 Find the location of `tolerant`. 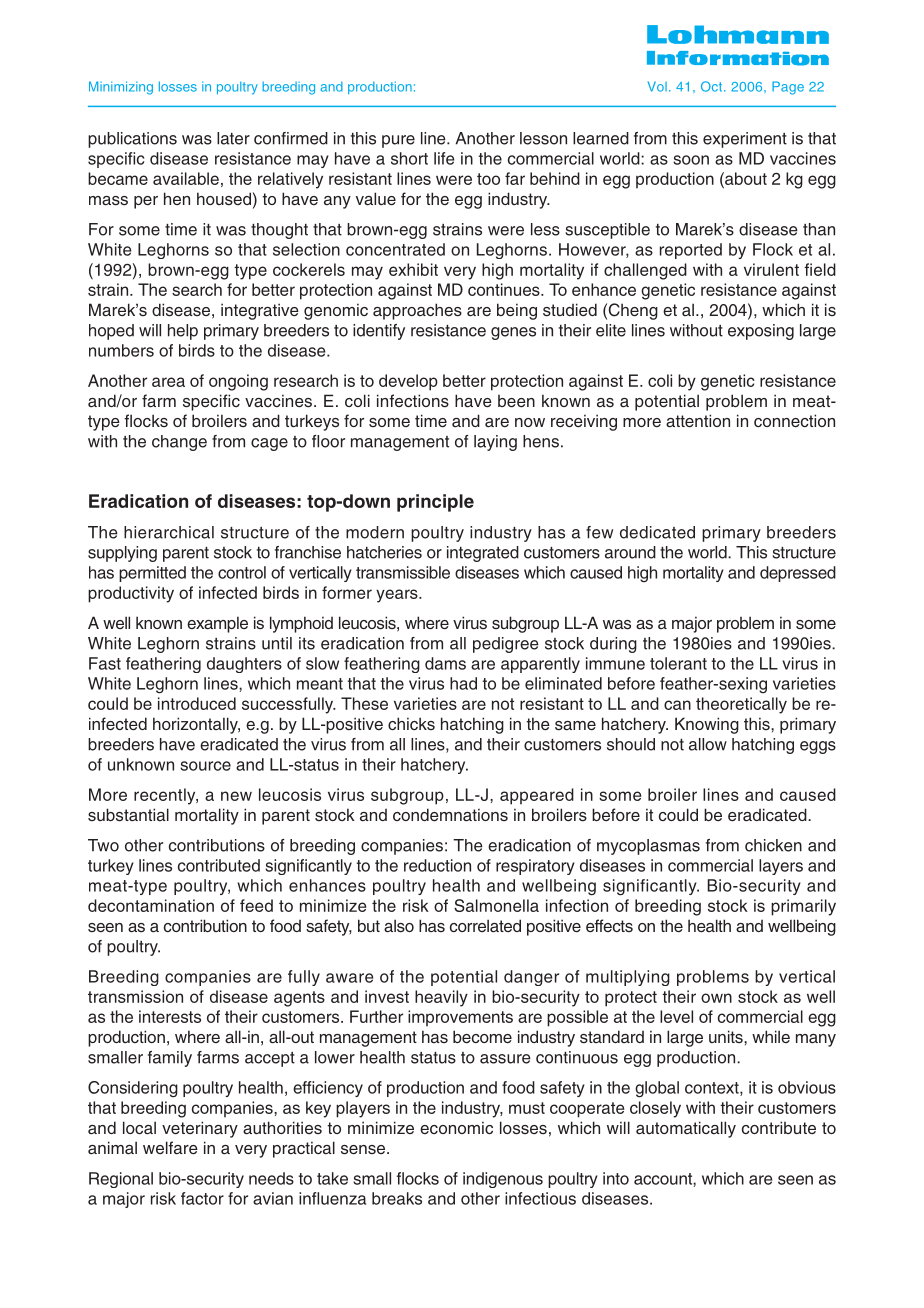

tolerant is located at coordinates (678, 663).
